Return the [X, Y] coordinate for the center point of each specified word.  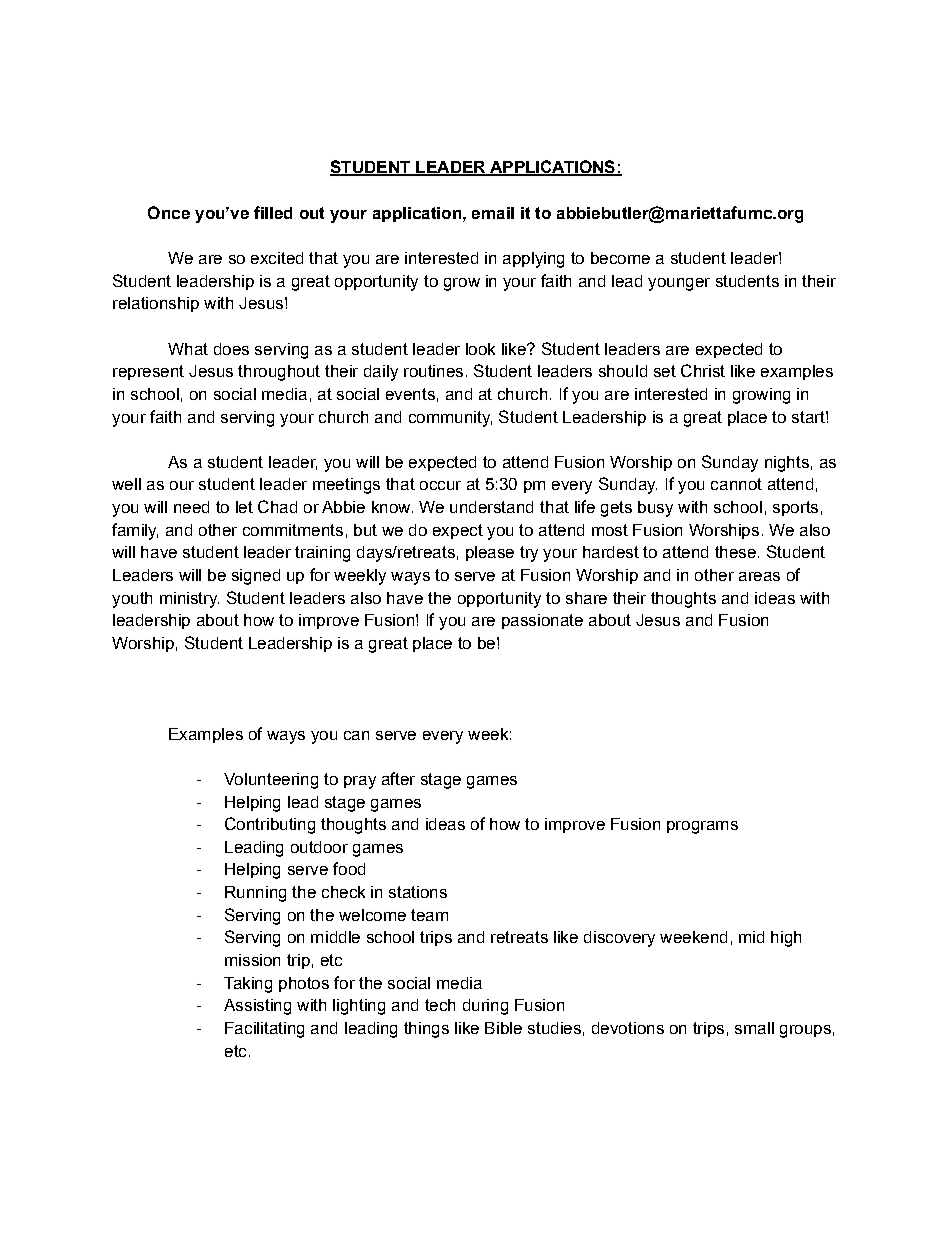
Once [169, 212]
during [485, 1007]
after [398, 778]
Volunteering [271, 781]
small [754, 1028]
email [493, 213]
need [191, 507]
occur [440, 485]
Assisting [257, 1007]
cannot [736, 484]
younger [679, 284]
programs [702, 827]
